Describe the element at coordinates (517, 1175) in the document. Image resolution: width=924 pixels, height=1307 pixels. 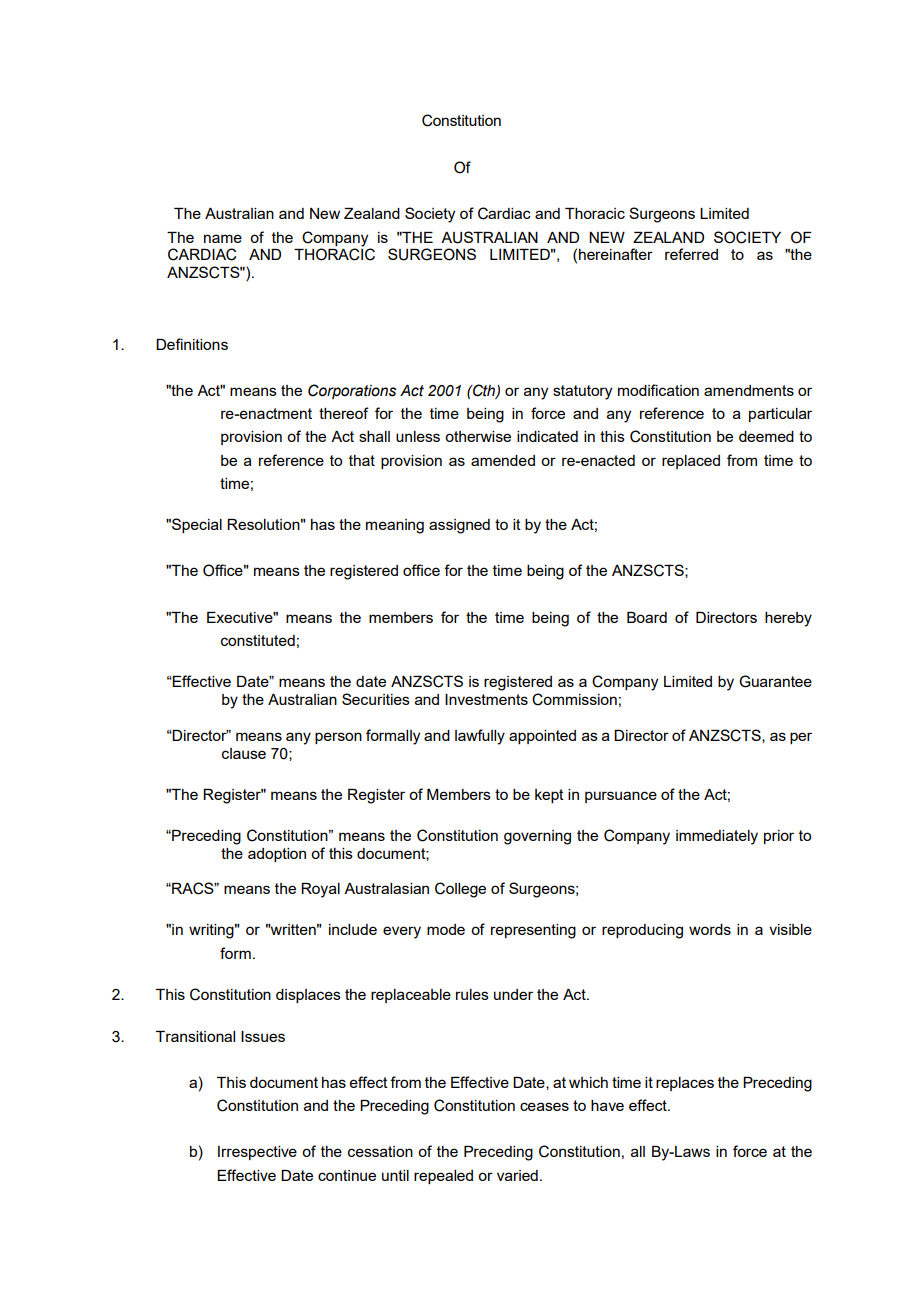
I see `varied` at that location.
